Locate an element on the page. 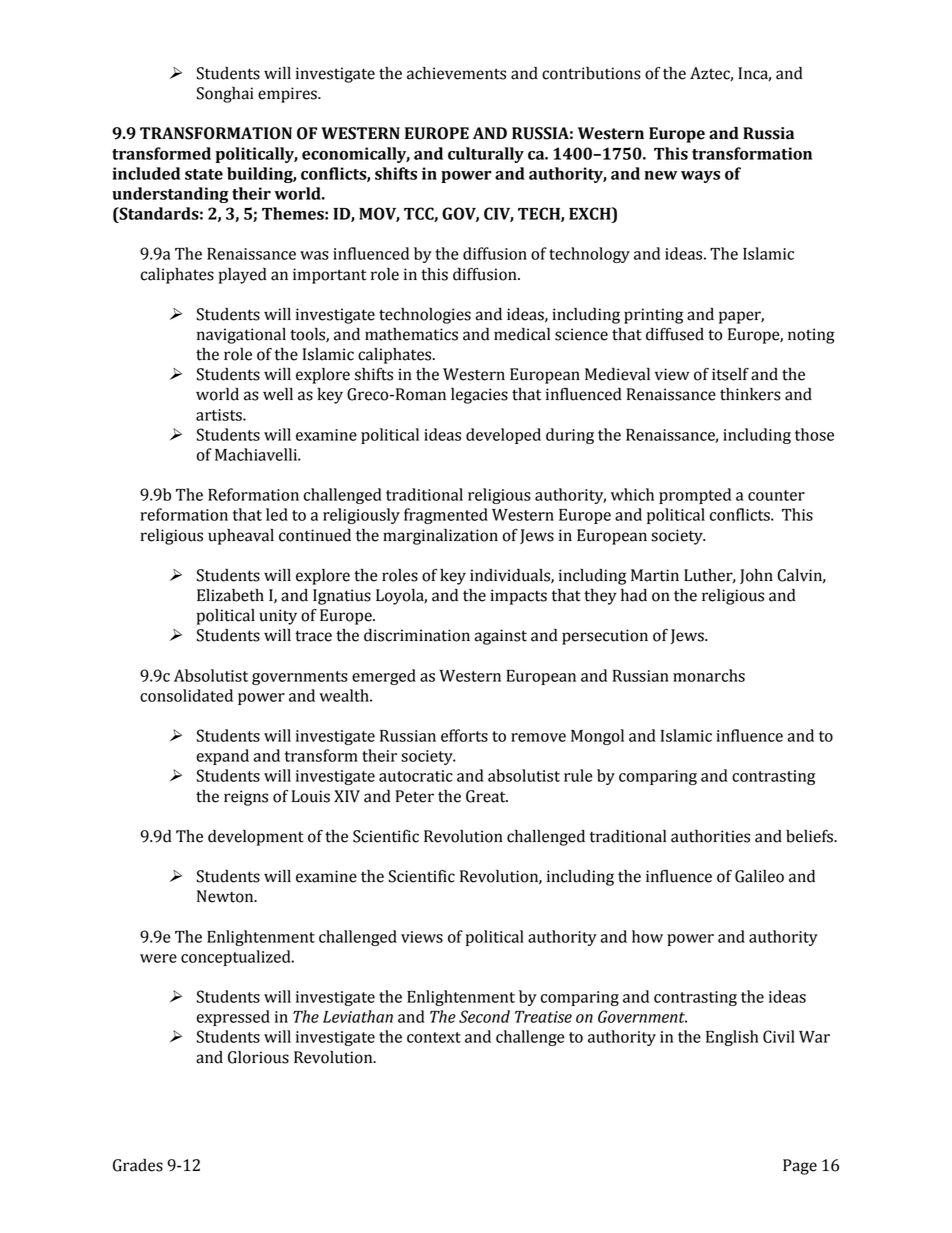 The width and height of the document is (952, 1233). context is located at coordinates (434, 1037).
